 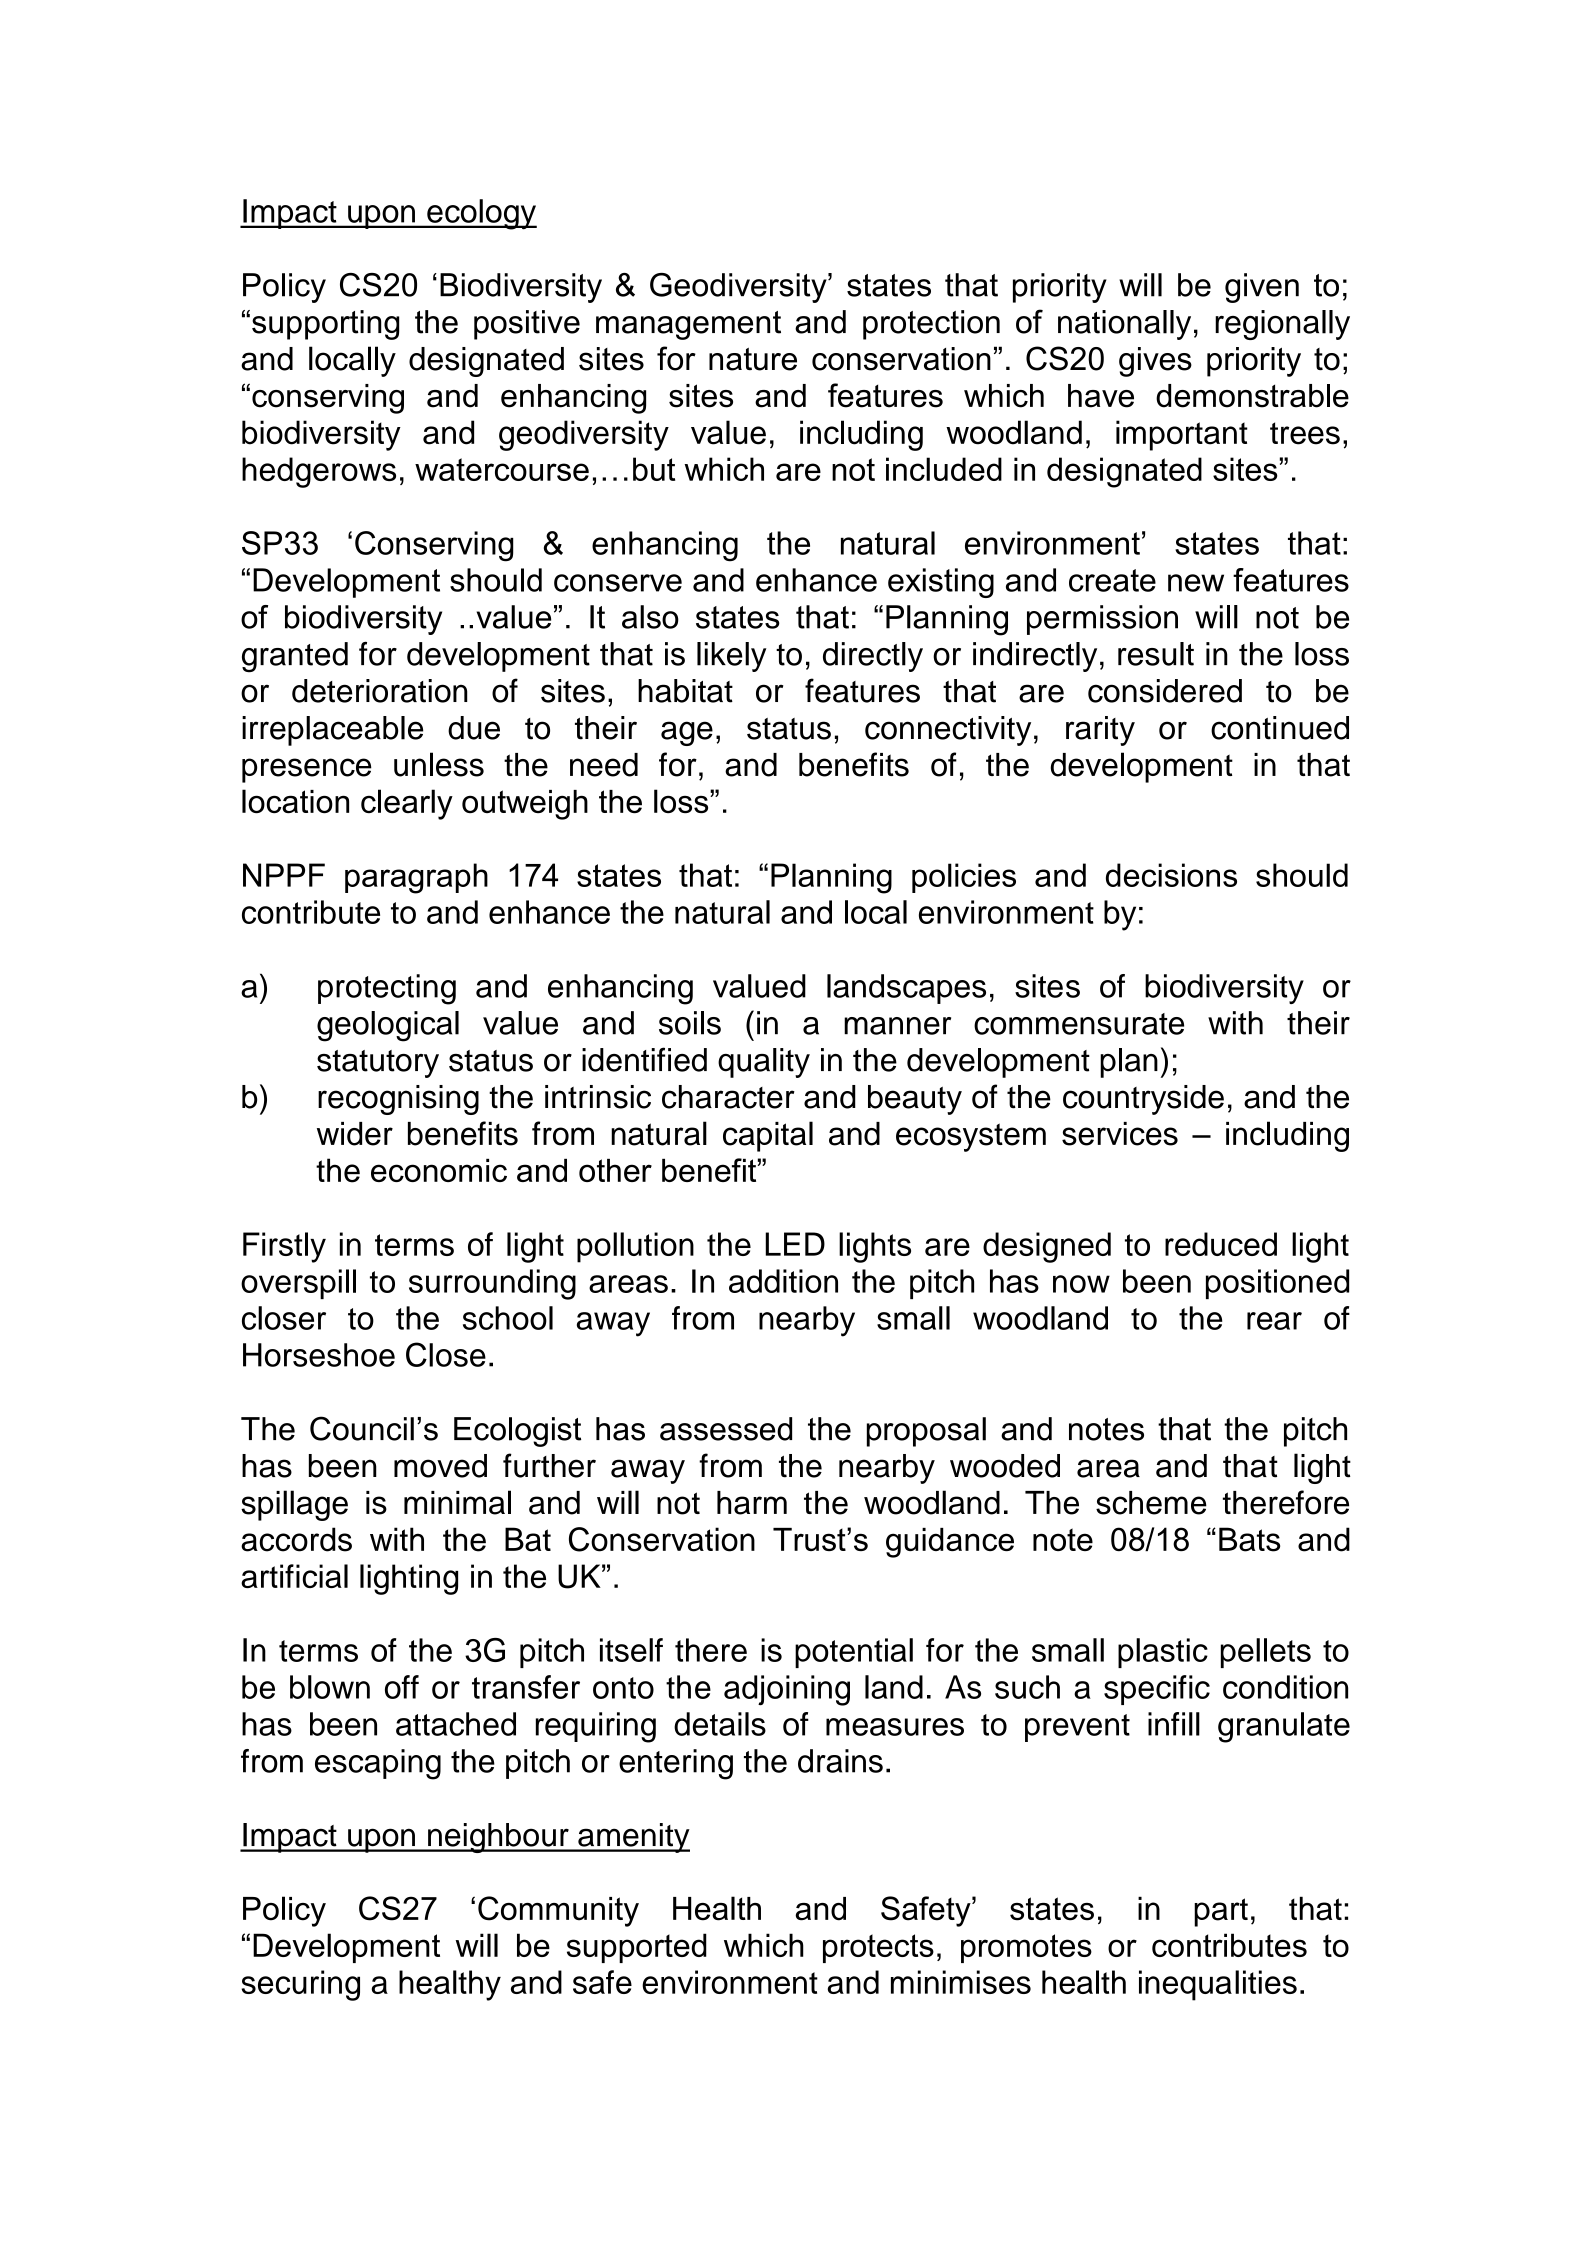 What do you see at coordinates (1196, 583) in the page?
I see `new` at bounding box center [1196, 583].
